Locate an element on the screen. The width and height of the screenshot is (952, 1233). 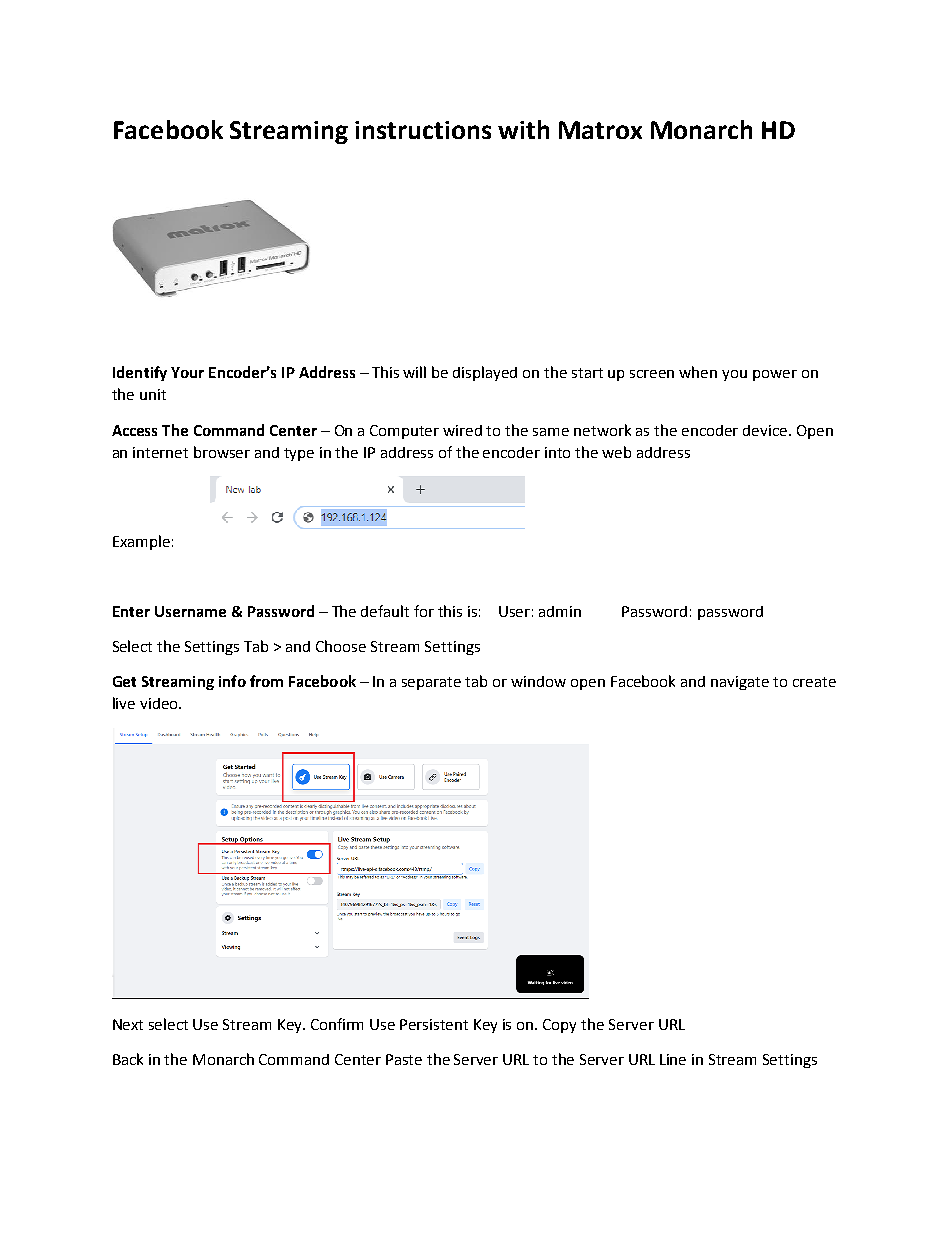
instructions is located at coordinates (423, 130).
